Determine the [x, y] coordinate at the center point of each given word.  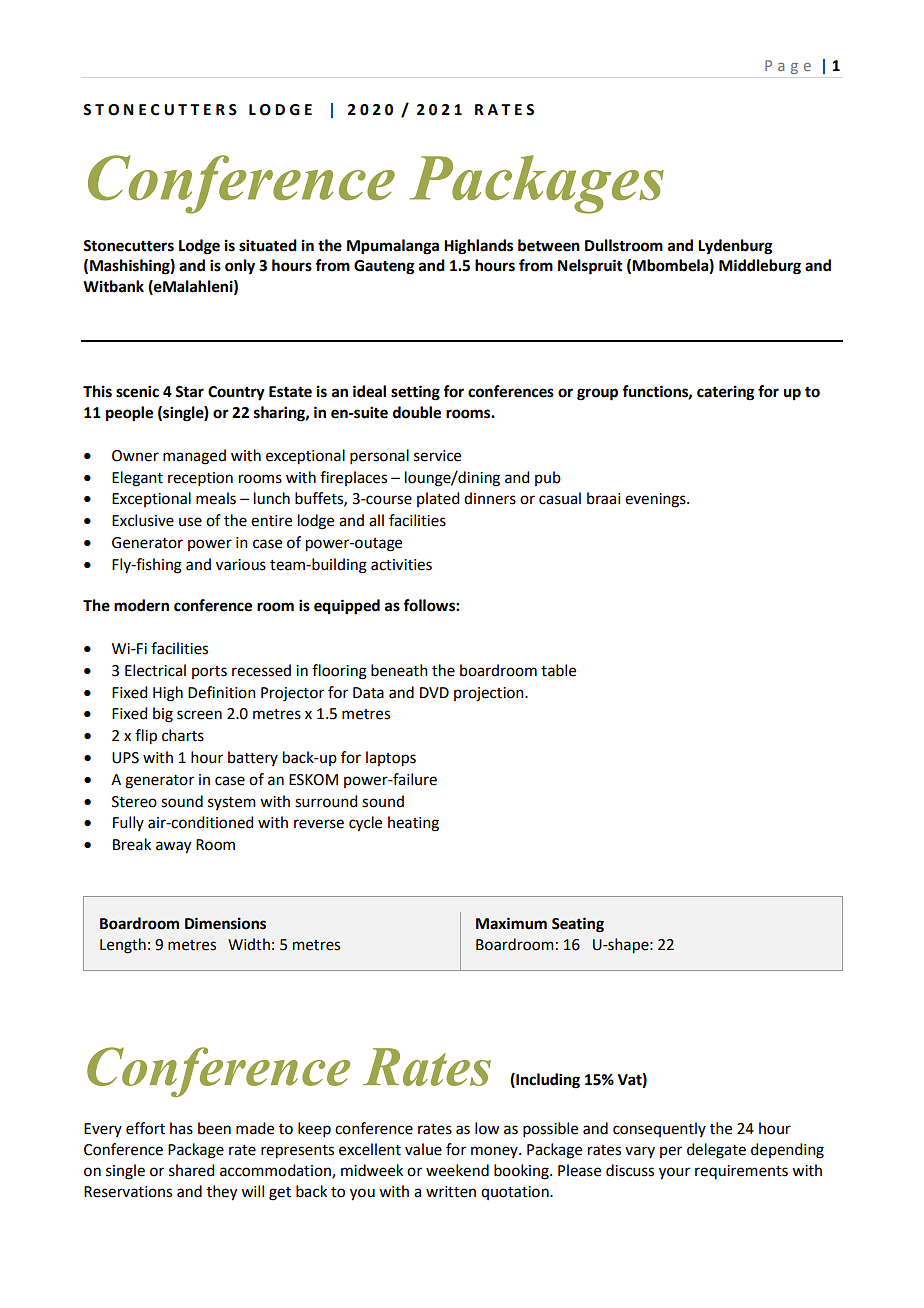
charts [183, 735]
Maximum [511, 923]
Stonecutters [128, 246]
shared [191, 1170]
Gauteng [384, 267]
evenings [656, 500]
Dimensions [225, 923]
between [549, 245]
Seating [578, 925]
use [190, 522]
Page [788, 67]
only [240, 267]
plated [438, 499]
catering [726, 393]
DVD [434, 692]
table [558, 670]
